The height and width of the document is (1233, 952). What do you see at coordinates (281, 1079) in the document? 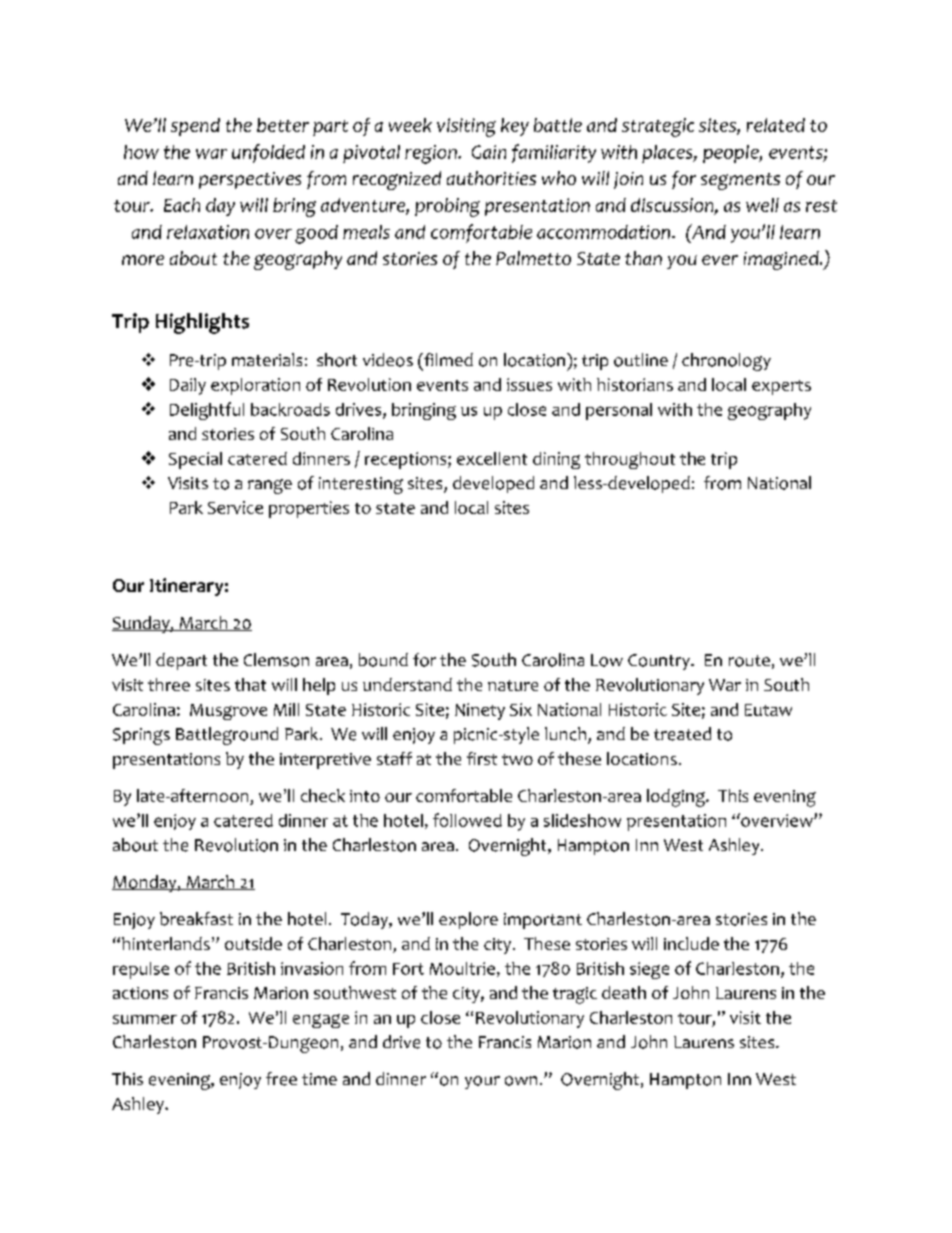
I see `free` at bounding box center [281, 1079].
